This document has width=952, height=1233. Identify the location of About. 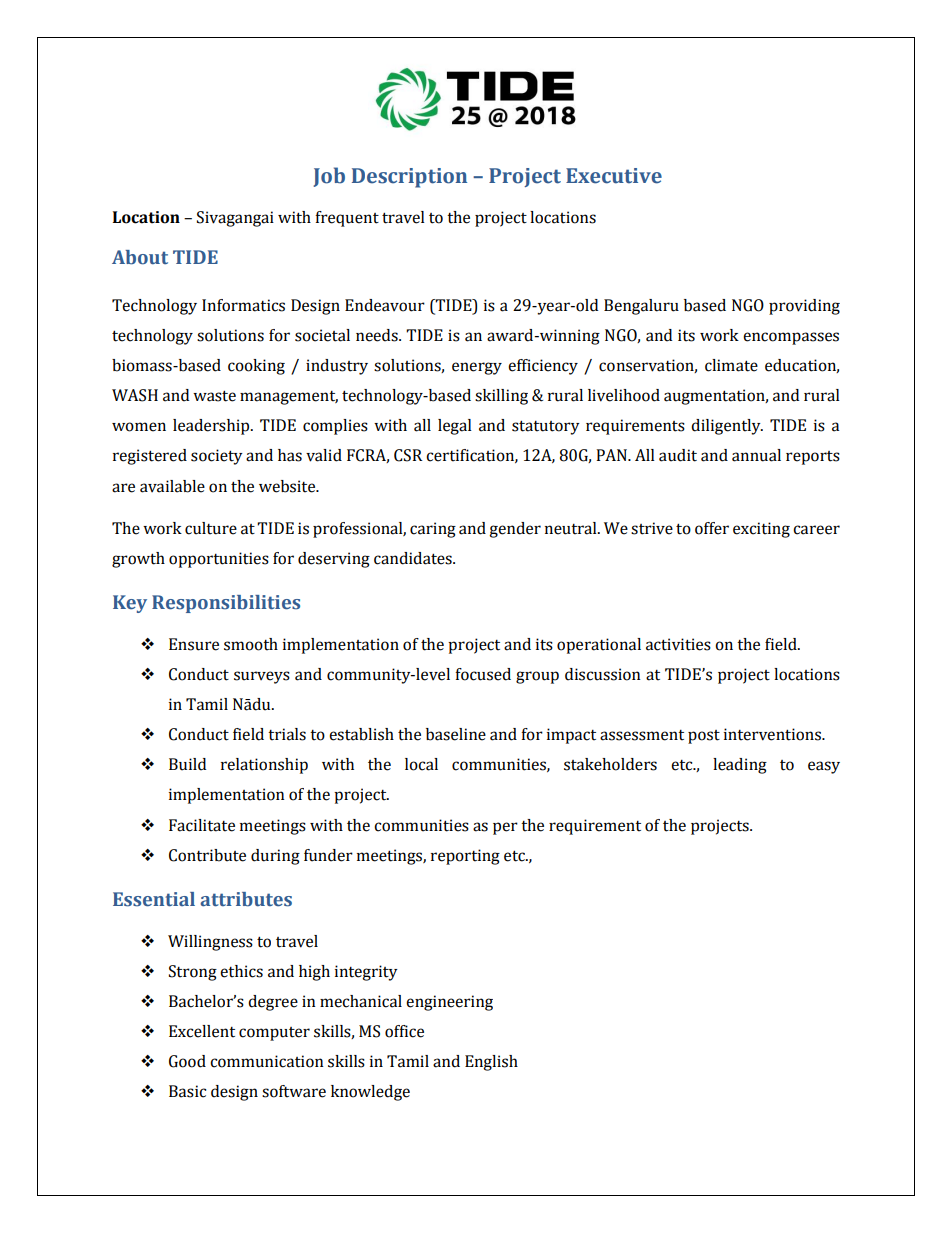
(140, 257).
